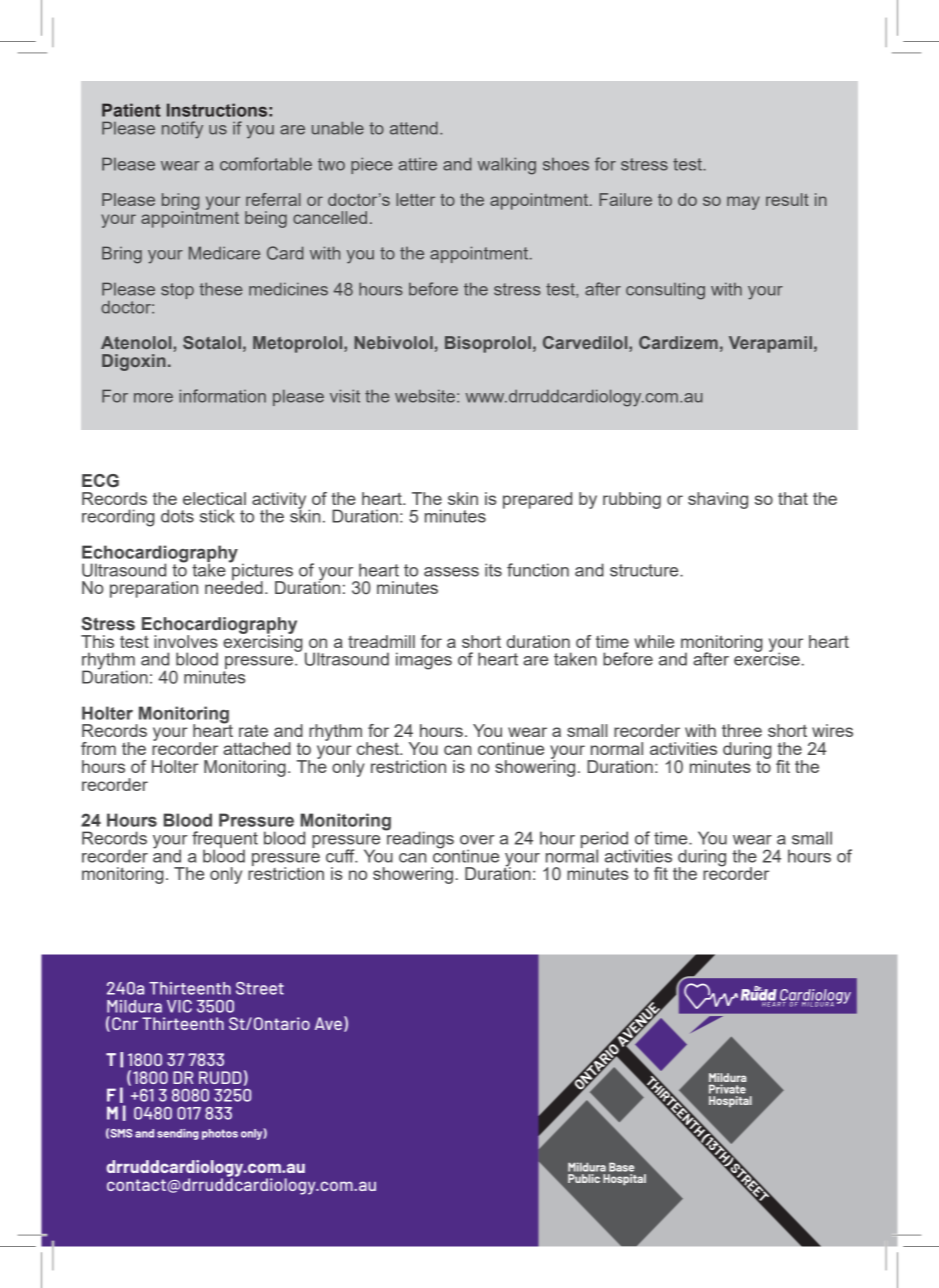 This screenshot has width=939, height=1288. Describe the element at coordinates (743, 203) in the screenshot. I see `may` at that location.
